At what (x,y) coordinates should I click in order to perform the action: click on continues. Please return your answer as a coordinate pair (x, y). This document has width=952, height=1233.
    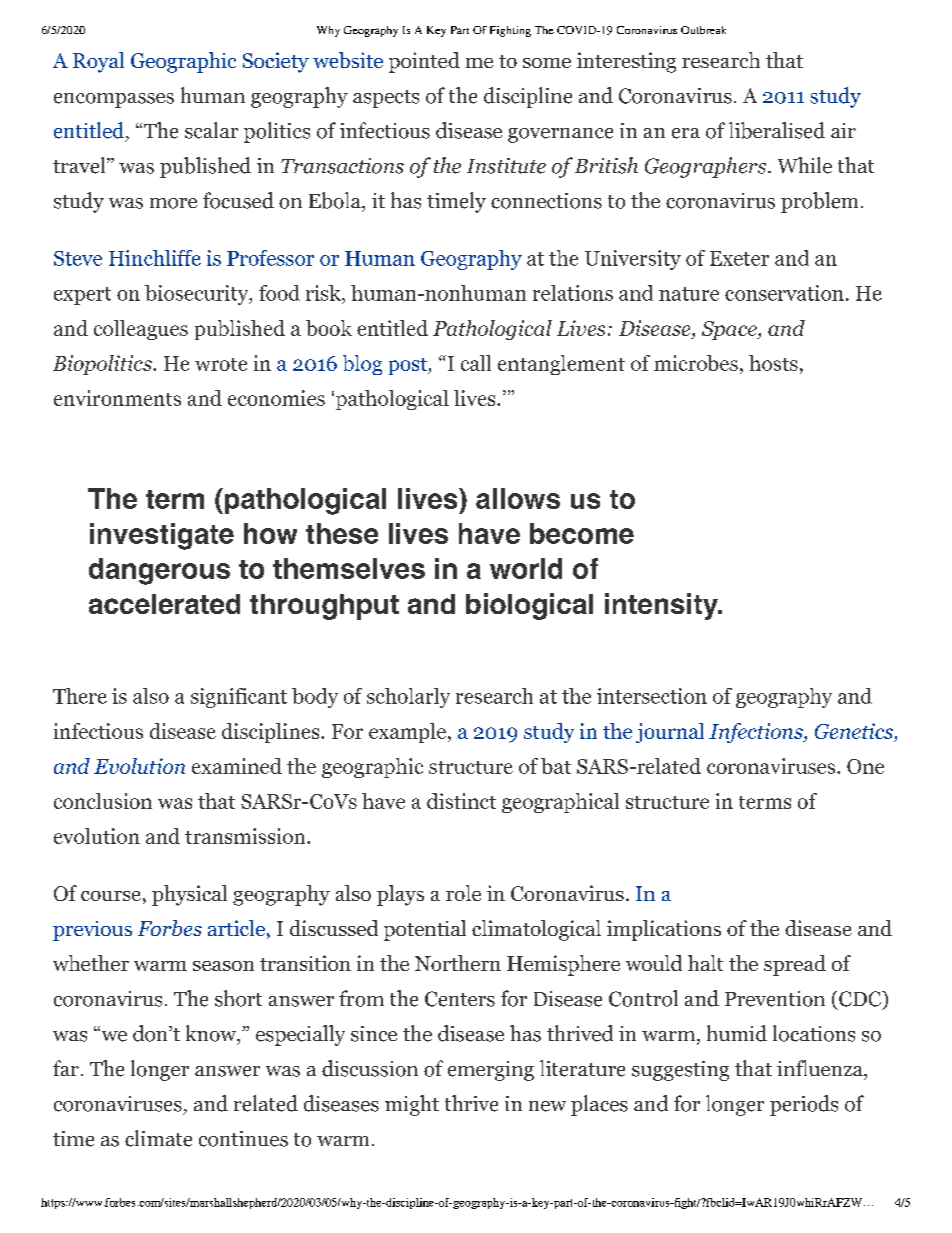
    Looking at the image, I should click on (243, 1139).
